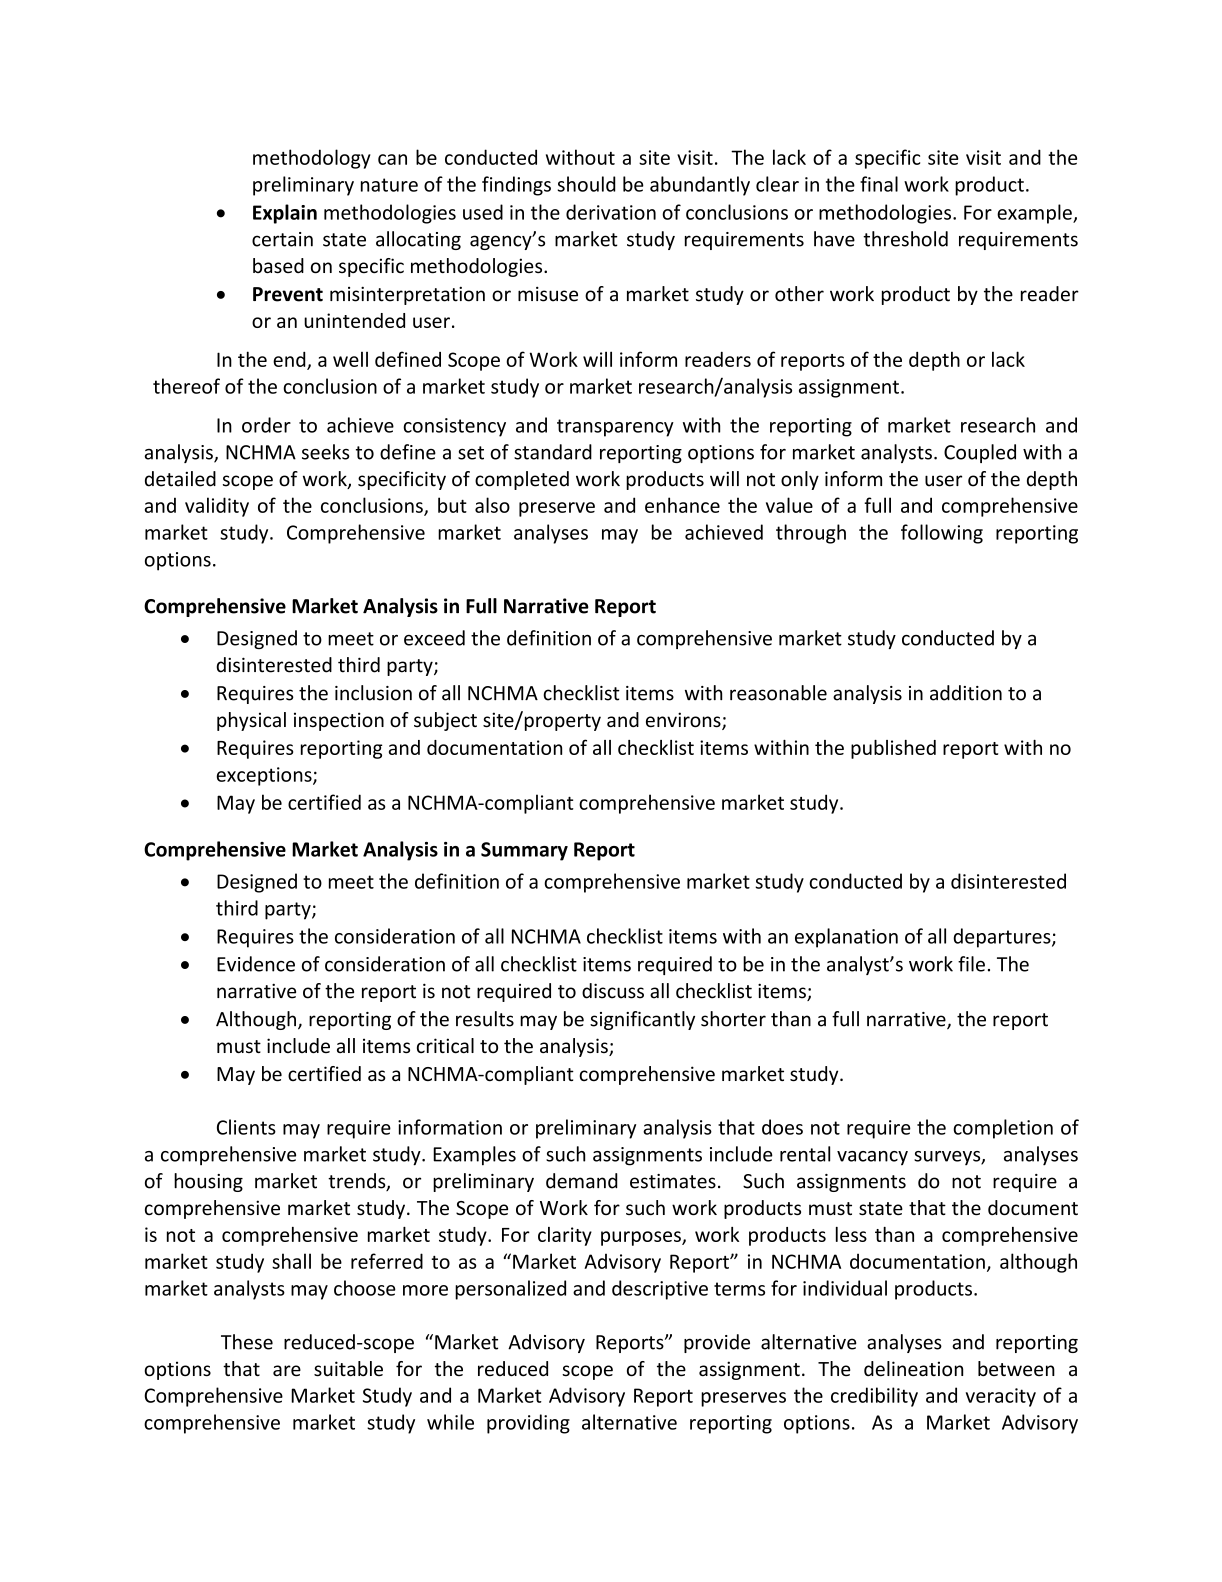 The image size is (1222, 1582). What do you see at coordinates (528, 1424) in the image?
I see `providing` at bounding box center [528, 1424].
